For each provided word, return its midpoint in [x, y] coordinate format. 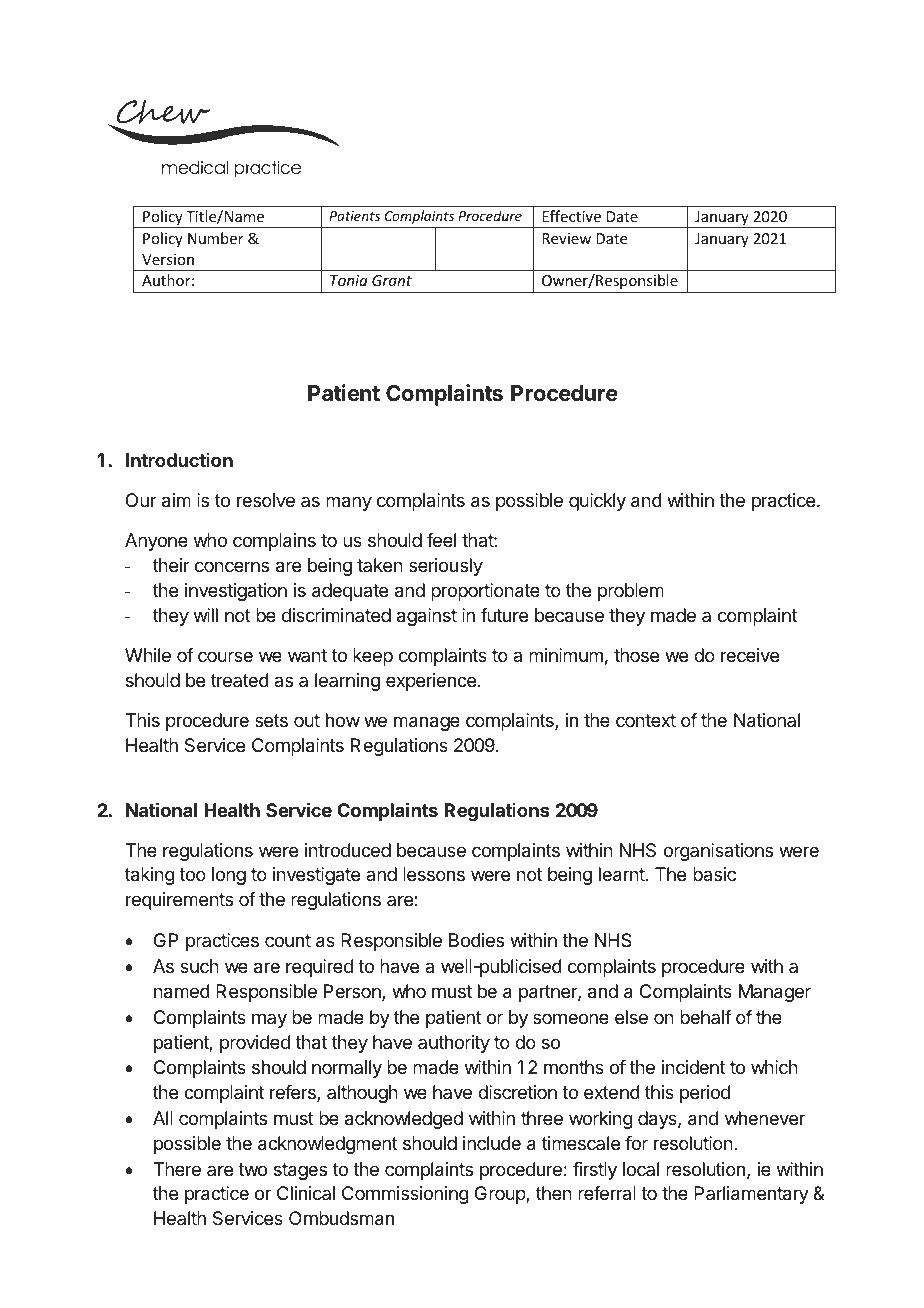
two [252, 1169]
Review [566, 238]
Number [216, 238]
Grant [392, 280]
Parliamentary [751, 1195]
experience [431, 682]
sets [271, 720]
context [646, 720]
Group [501, 1195]
